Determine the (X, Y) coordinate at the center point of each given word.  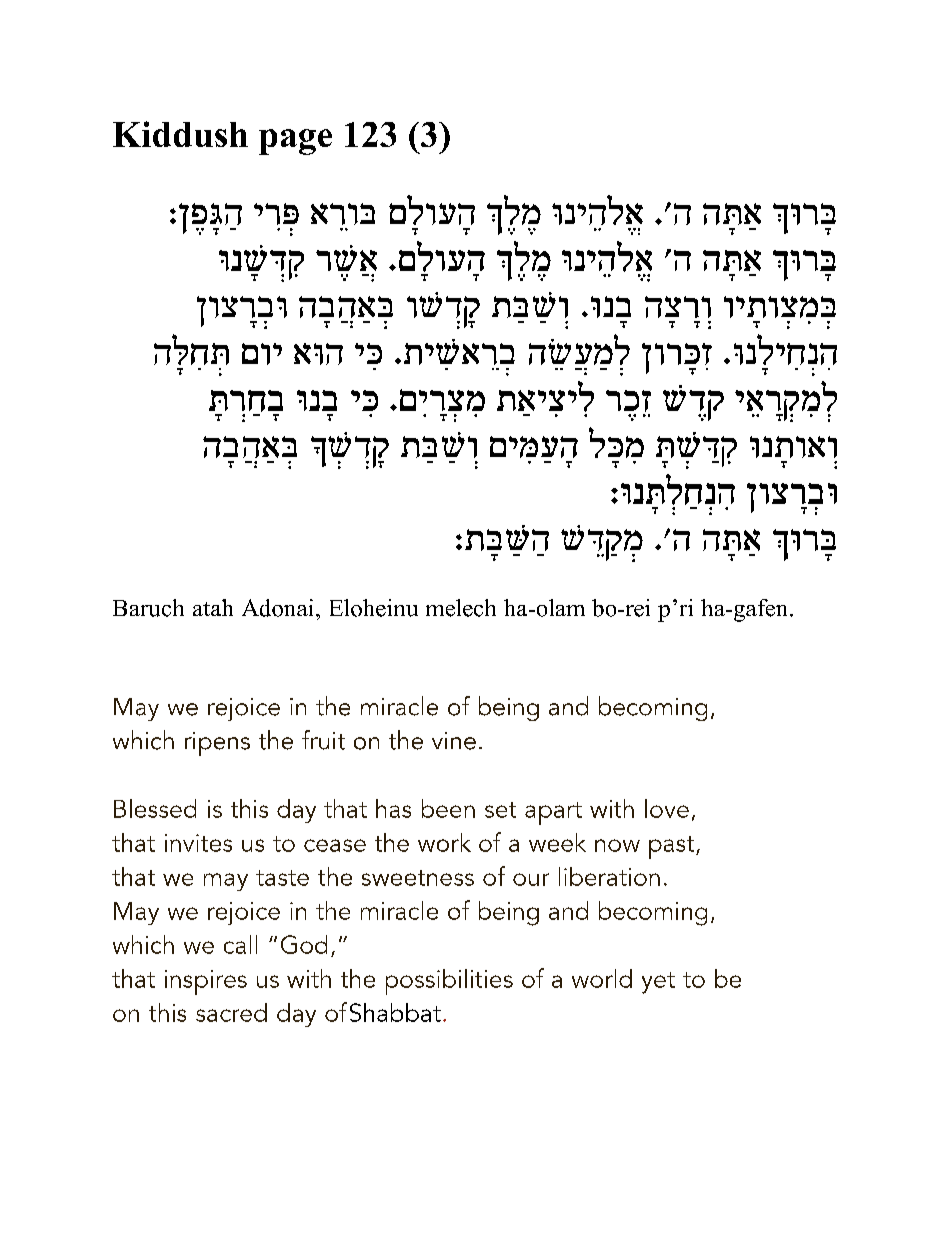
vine (454, 741)
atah (213, 607)
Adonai (277, 608)
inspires (206, 982)
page (295, 142)
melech (461, 608)
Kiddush (180, 134)
